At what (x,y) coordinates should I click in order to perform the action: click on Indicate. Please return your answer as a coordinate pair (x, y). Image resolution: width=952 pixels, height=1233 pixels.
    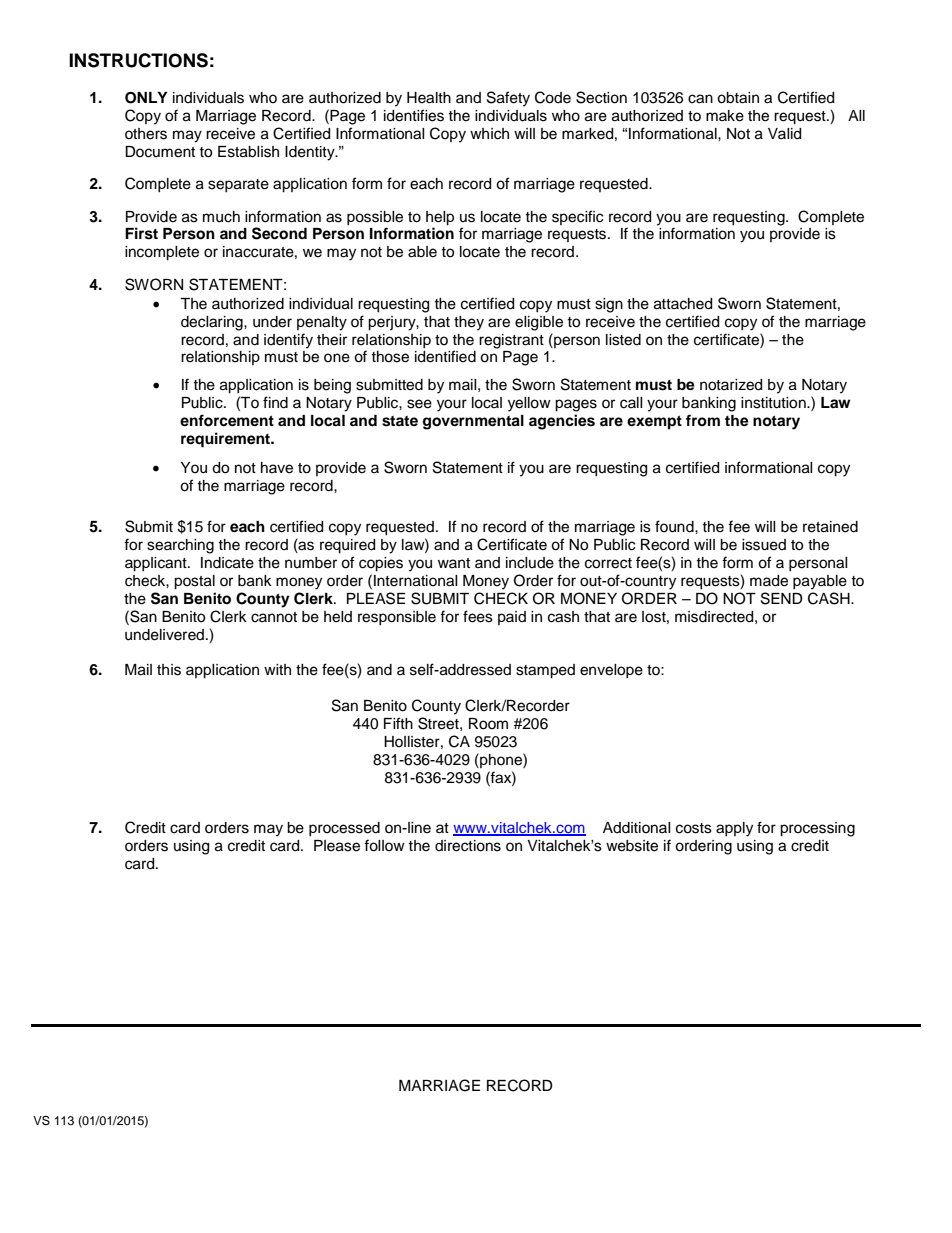
    Looking at the image, I should click on (227, 563).
